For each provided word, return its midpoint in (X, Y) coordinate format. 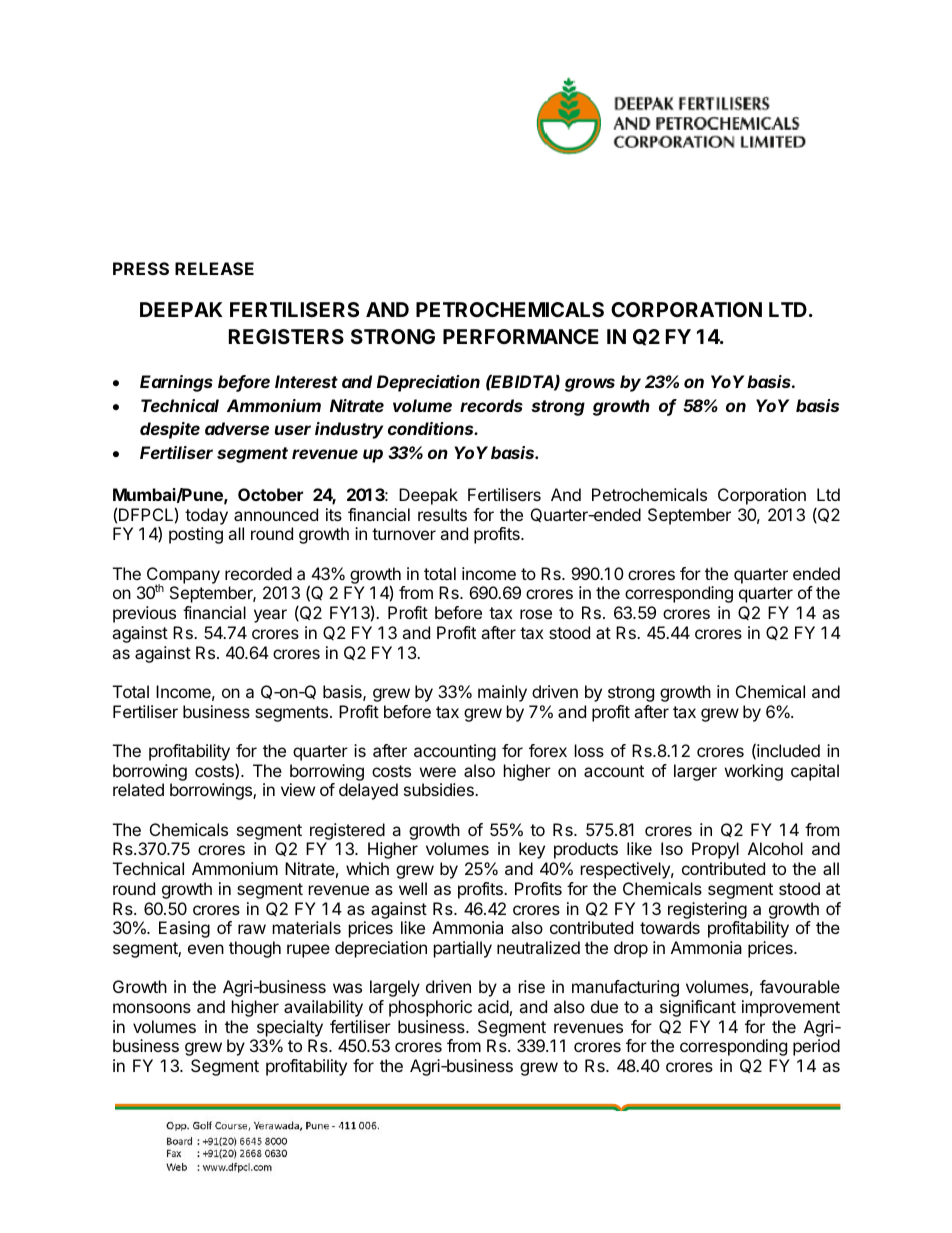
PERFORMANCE (521, 336)
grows (590, 385)
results (442, 514)
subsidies (440, 789)
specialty (290, 1028)
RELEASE (214, 268)
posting (196, 535)
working (754, 772)
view (298, 789)
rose (536, 614)
